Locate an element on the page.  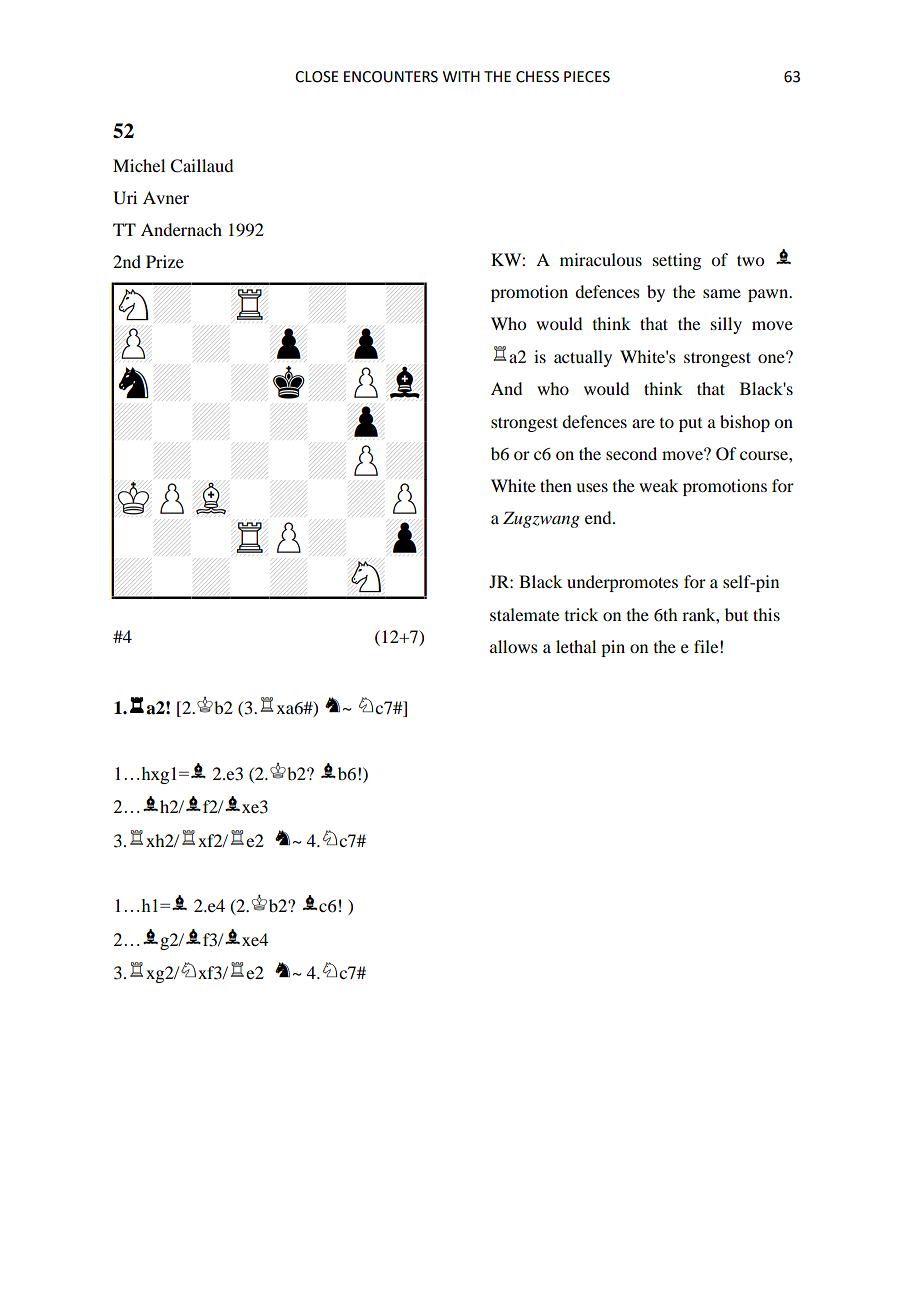
PIECES is located at coordinates (587, 77).
